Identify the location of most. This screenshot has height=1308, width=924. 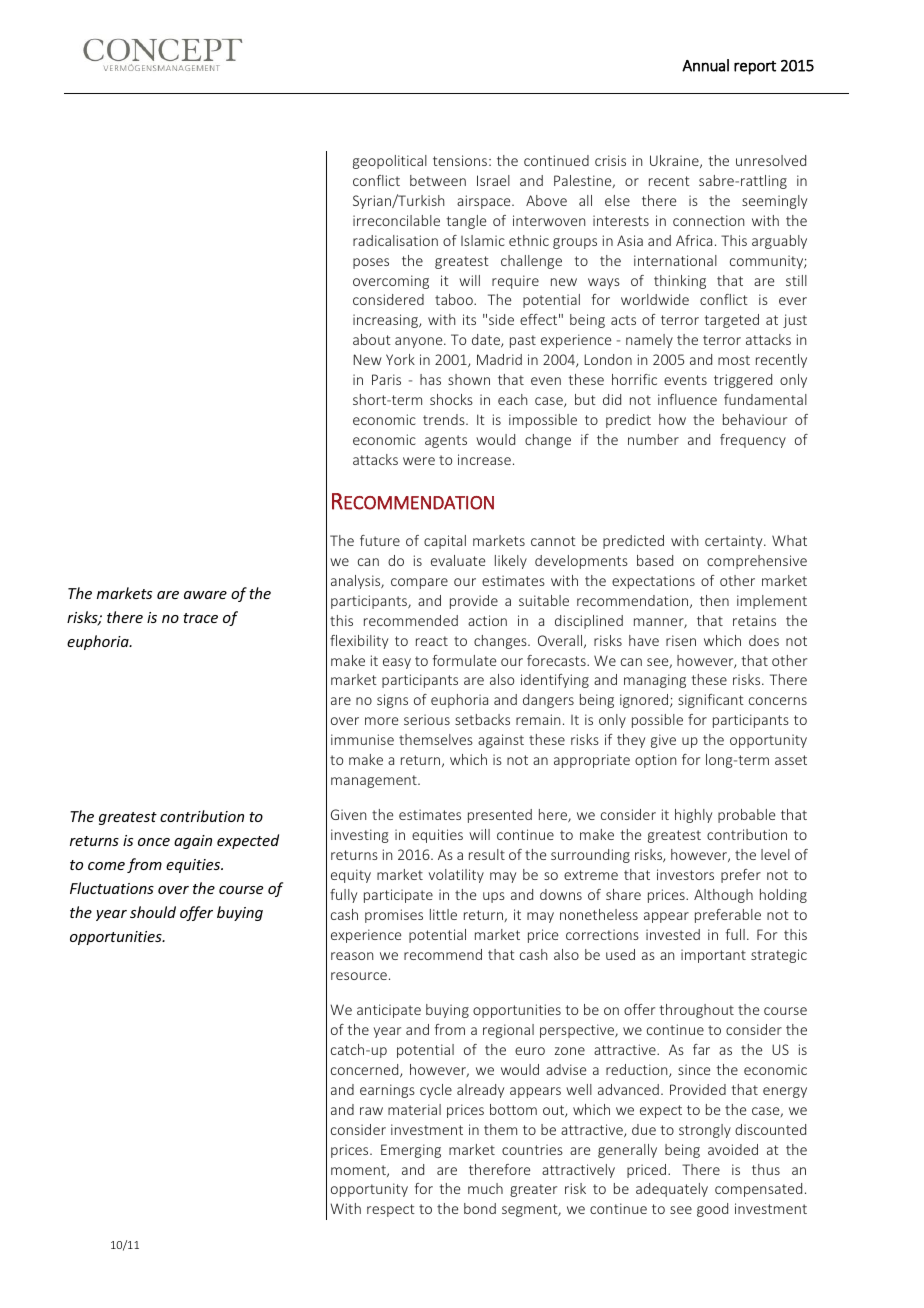
(734, 360).
